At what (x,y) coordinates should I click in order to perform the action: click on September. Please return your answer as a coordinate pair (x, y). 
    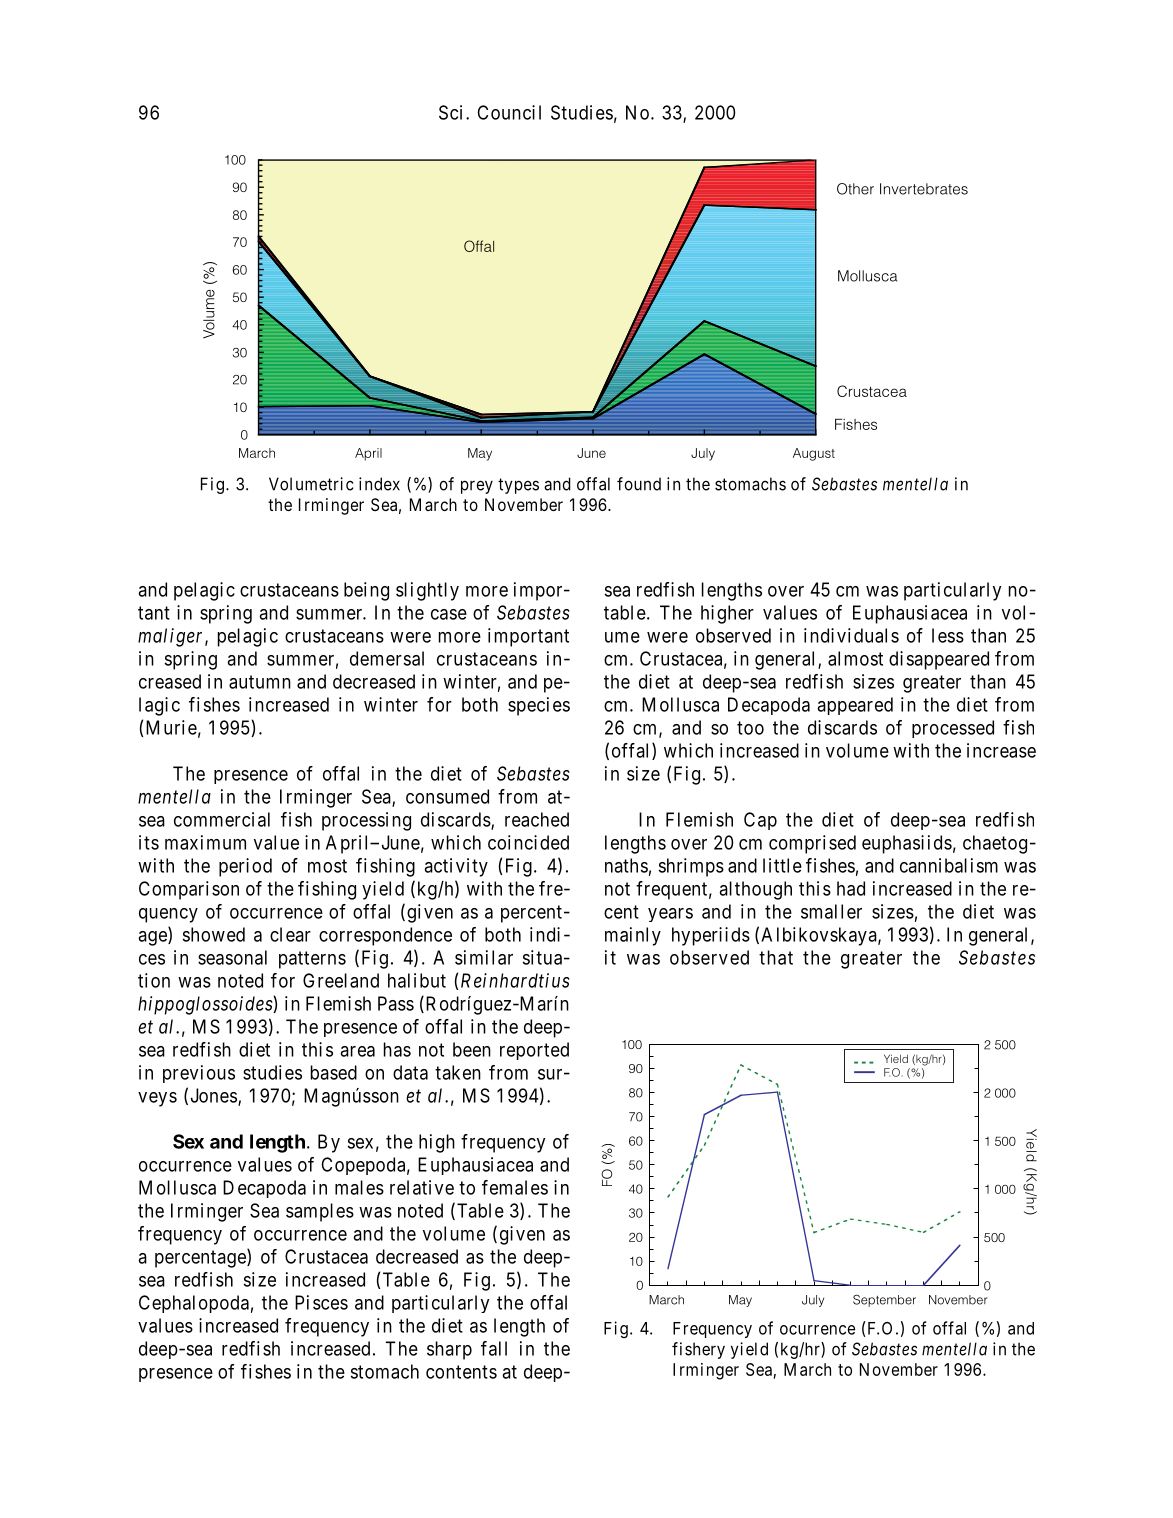
    Looking at the image, I should click on (884, 1301).
